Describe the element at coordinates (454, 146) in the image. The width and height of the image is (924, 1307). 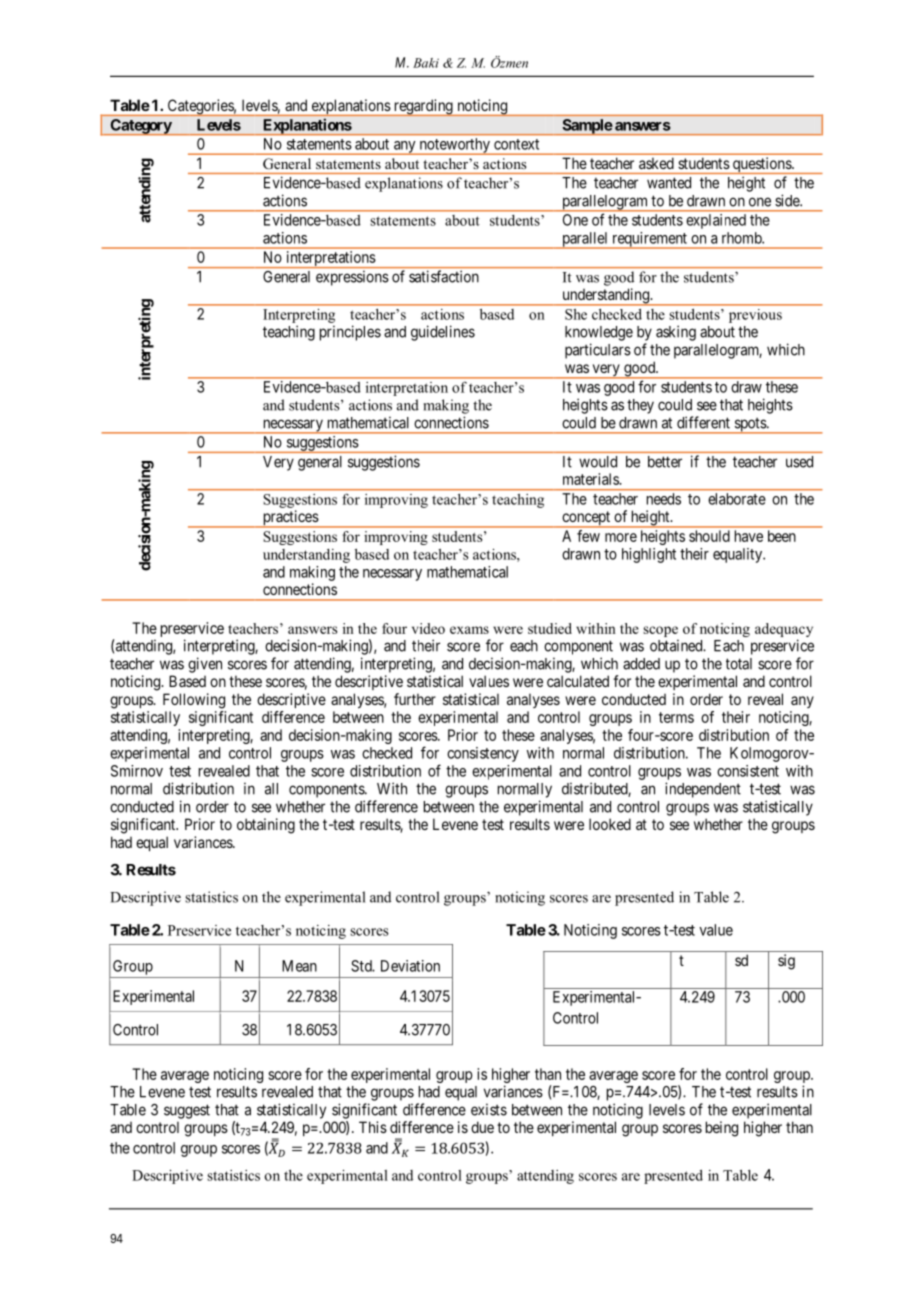
I see `noteworthy` at that location.
